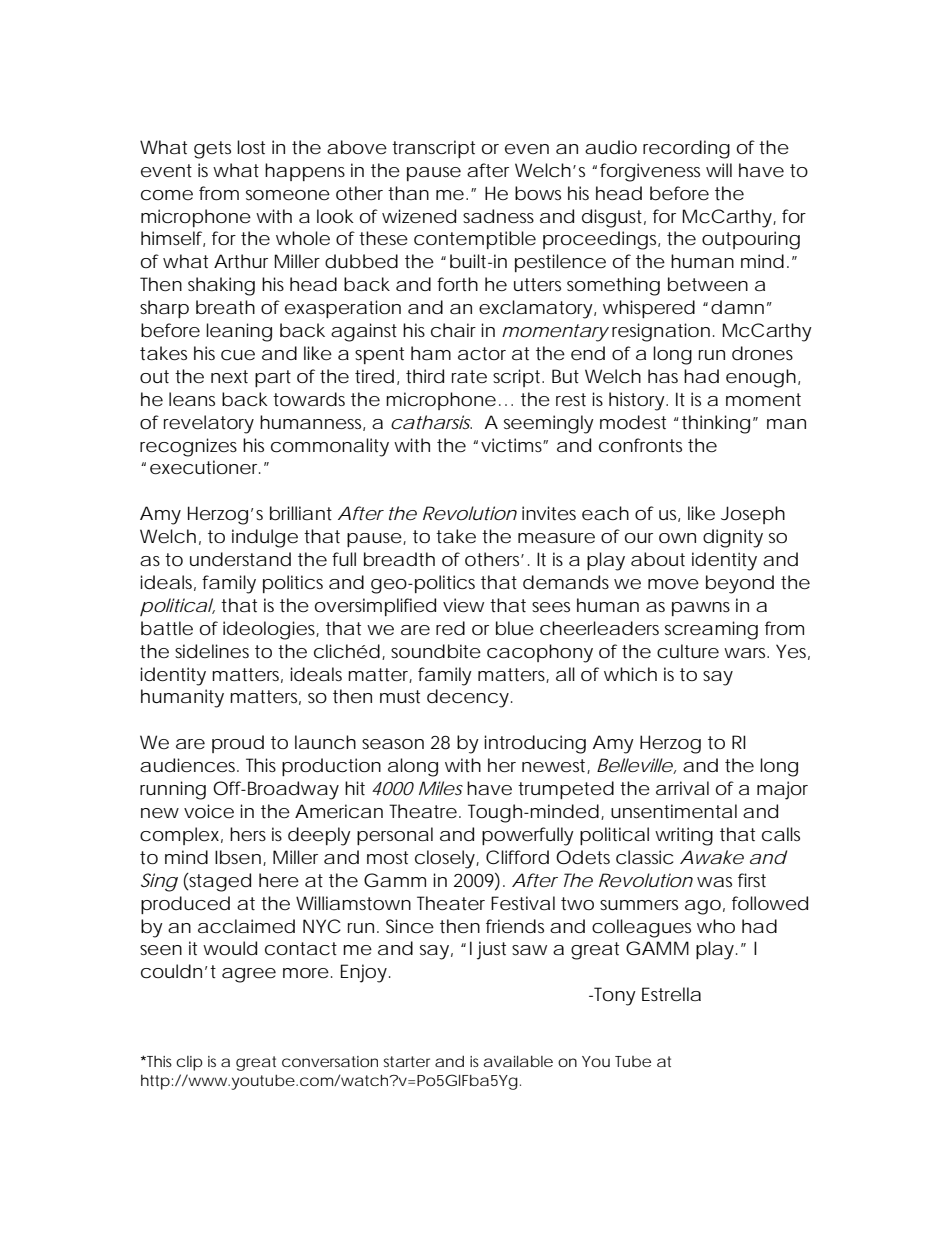 The width and height of the screenshot is (952, 1233). What do you see at coordinates (301, 513) in the screenshot?
I see `brilliant` at bounding box center [301, 513].
